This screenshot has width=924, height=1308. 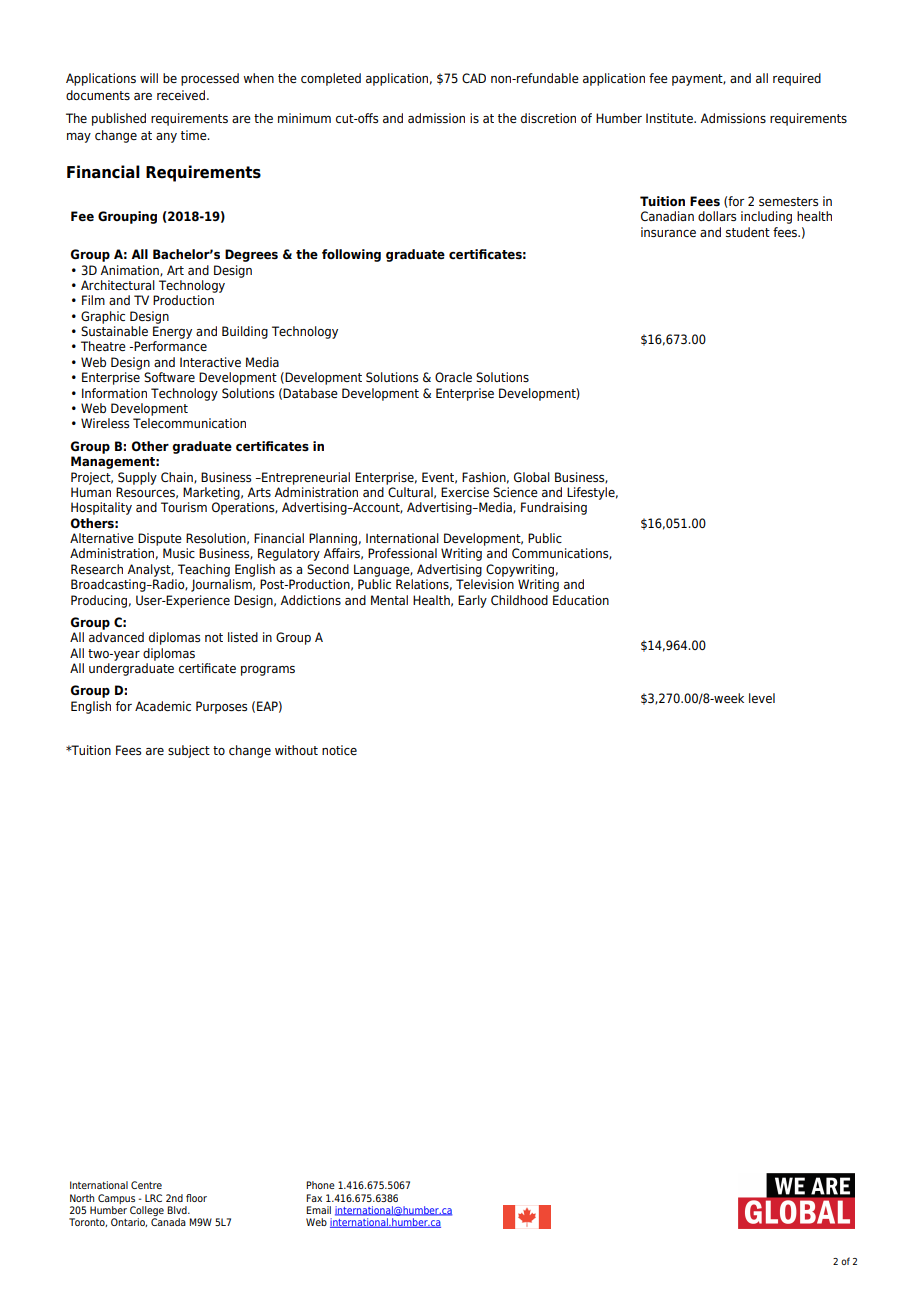 What do you see at coordinates (472, 601) in the screenshot?
I see `Early` at bounding box center [472, 601].
